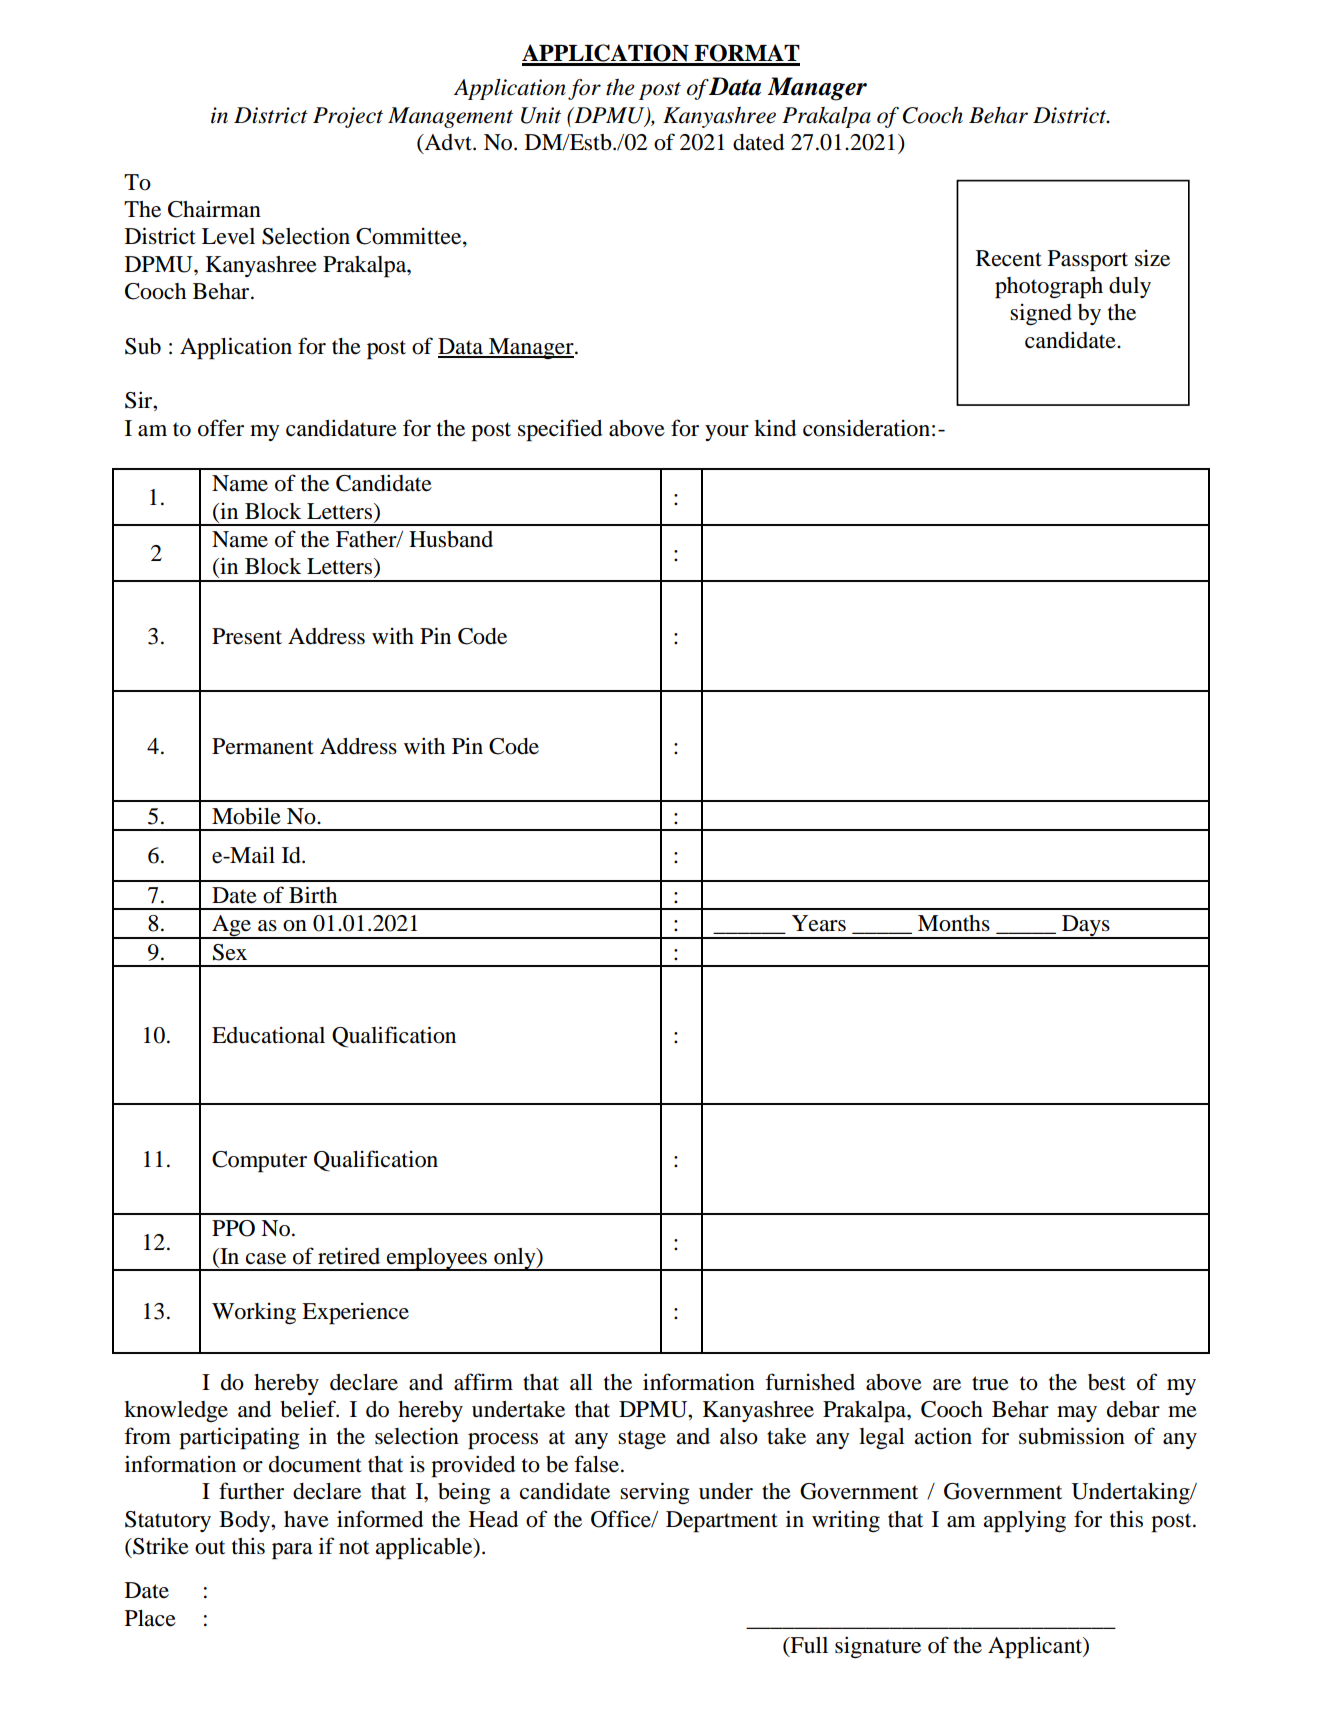 The image size is (1322, 1711). Describe the element at coordinates (541, 115) in the screenshot. I see `Unit` at that location.
